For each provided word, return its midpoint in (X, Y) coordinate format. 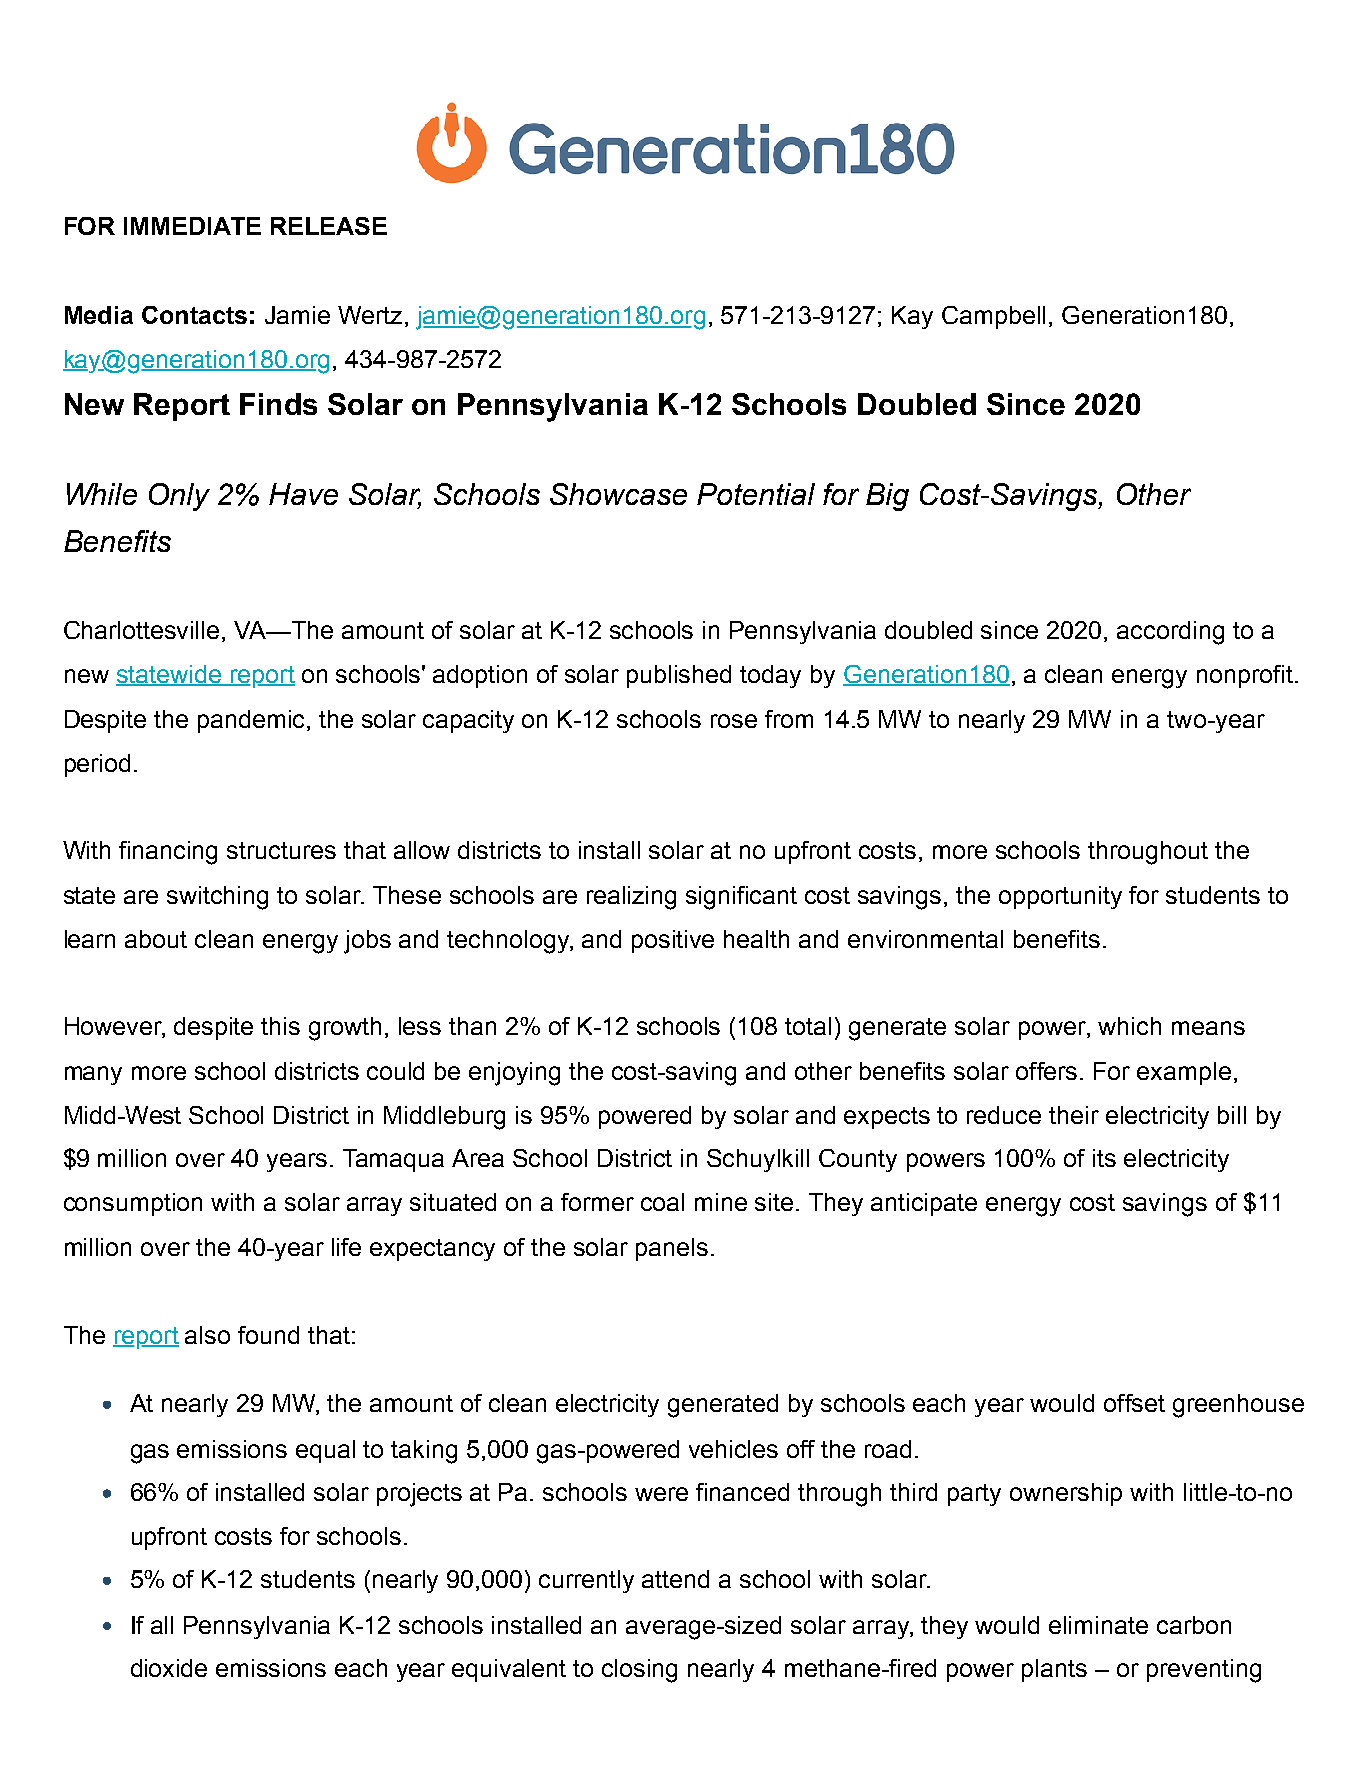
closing (639, 1671)
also (207, 1335)
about (156, 939)
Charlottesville (141, 630)
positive (673, 941)
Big (887, 497)
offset (1134, 1403)
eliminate (1098, 1625)
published (679, 676)
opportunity (1060, 897)
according (1170, 633)
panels (672, 1249)
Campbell (993, 317)
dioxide (169, 1668)
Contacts (194, 315)
